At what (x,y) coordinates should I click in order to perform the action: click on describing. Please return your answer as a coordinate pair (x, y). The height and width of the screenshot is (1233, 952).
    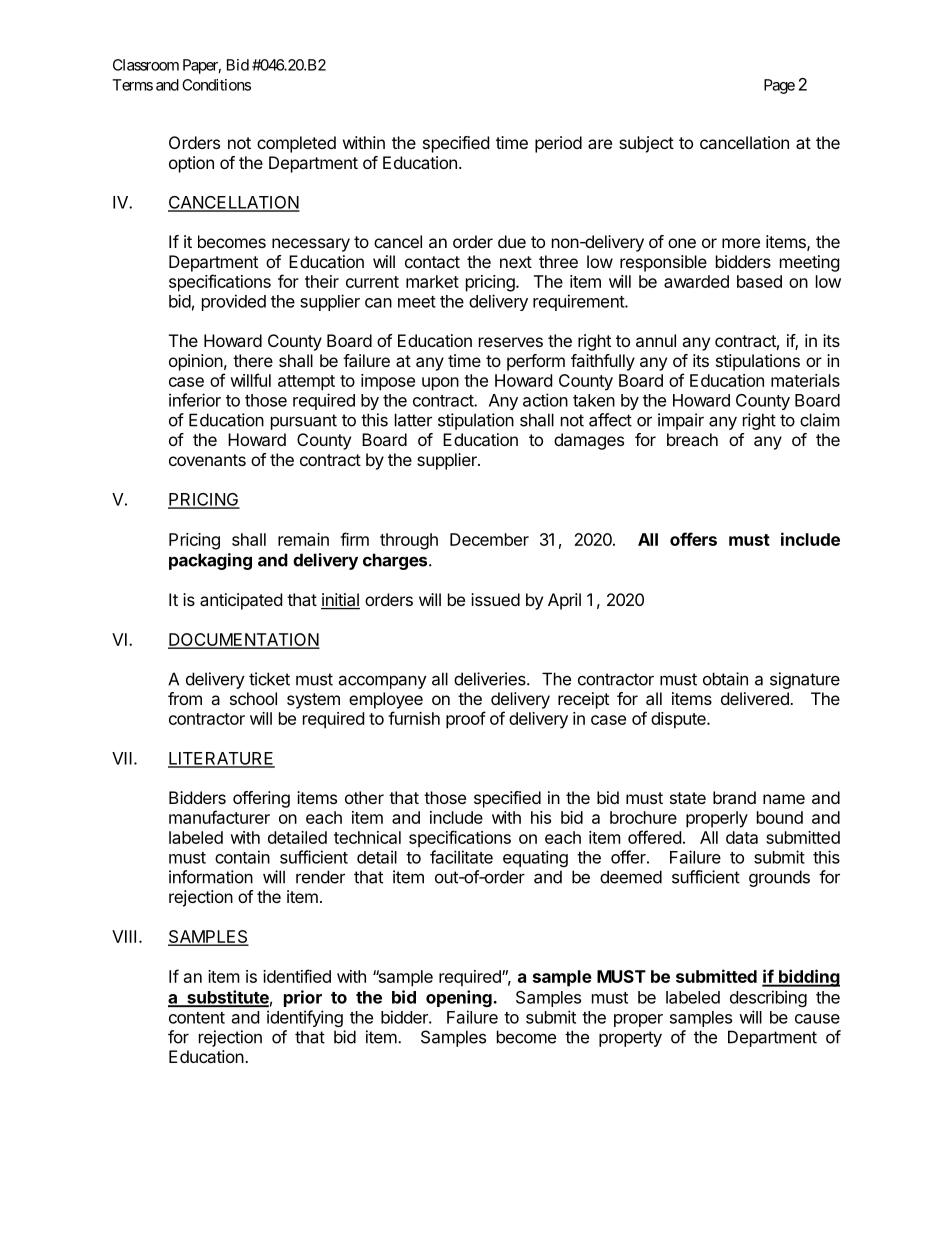
    Looking at the image, I should click on (768, 998).
